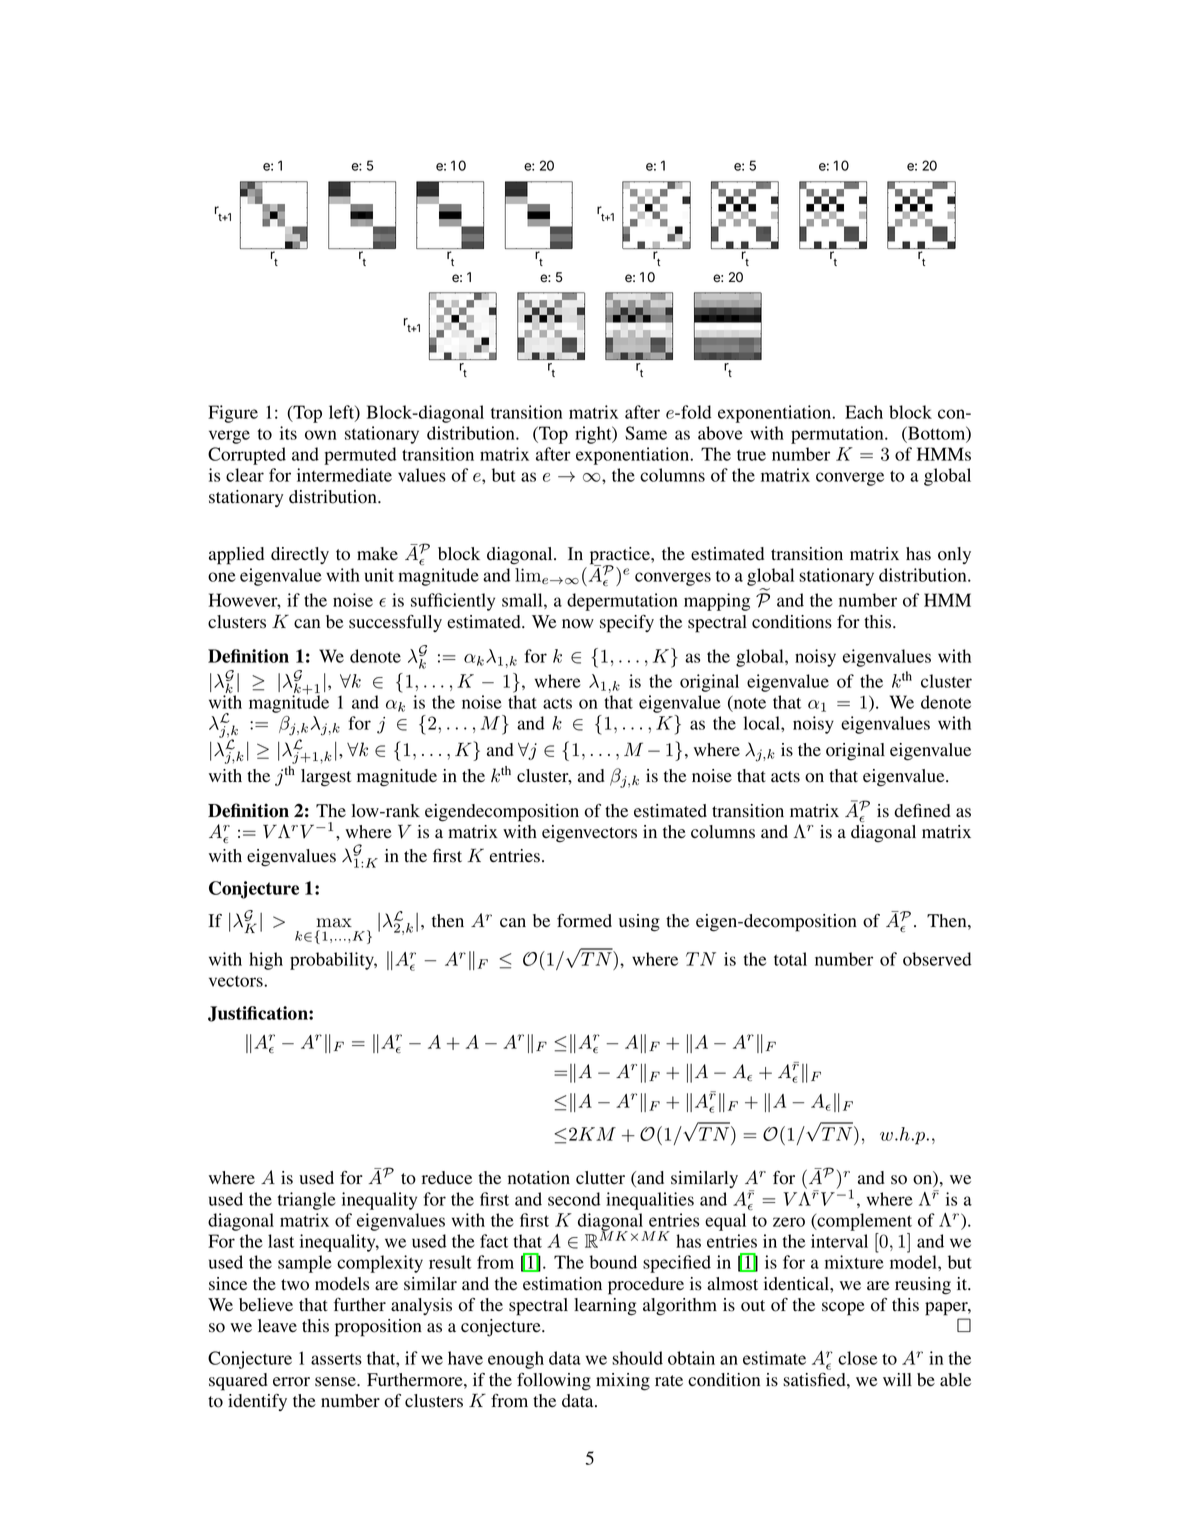 The width and height of the screenshot is (1180, 1527). I want to click on clutter, so click(600, 1177).
